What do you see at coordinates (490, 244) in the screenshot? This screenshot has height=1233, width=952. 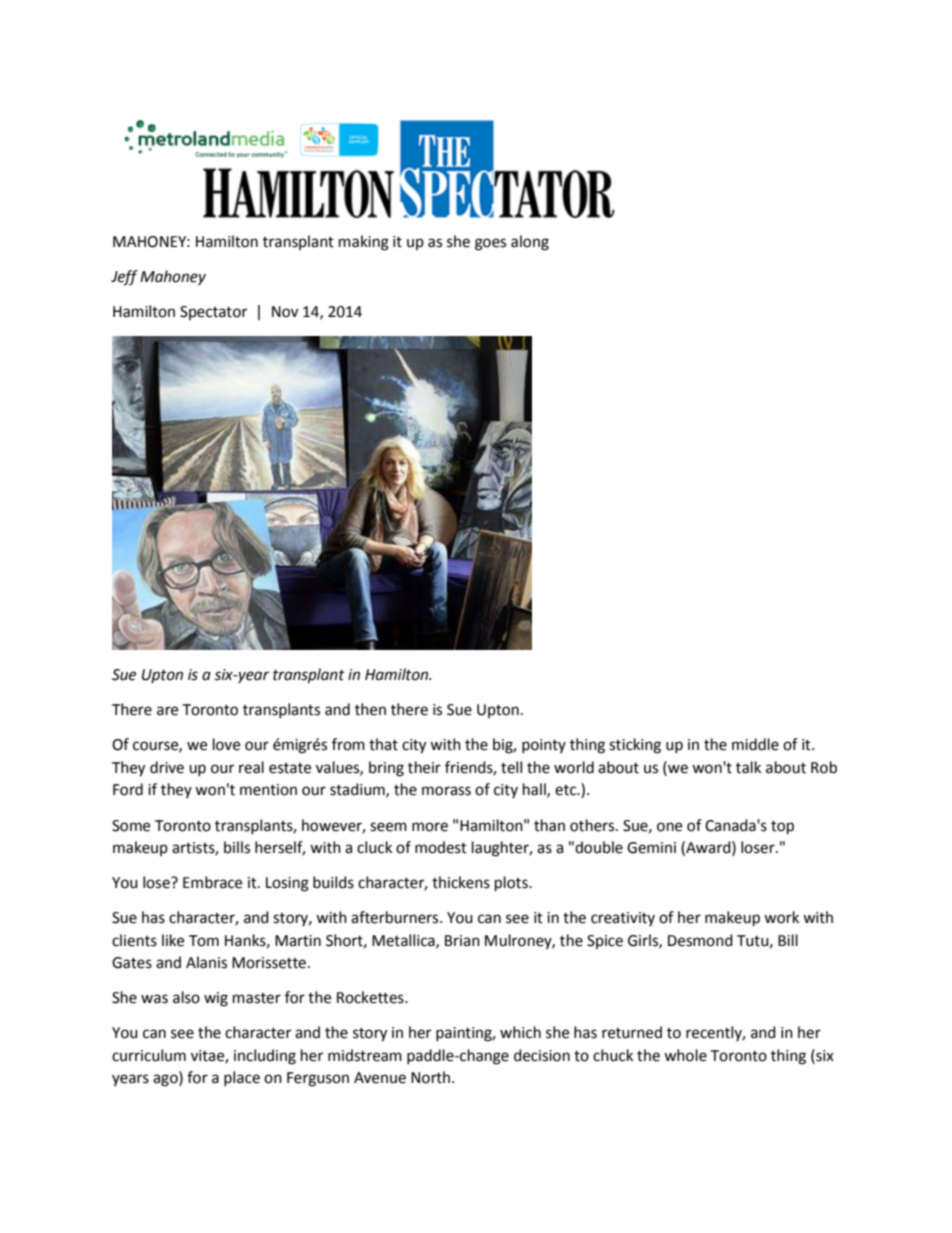 I see `goes` at bounding box center [490, 244].
